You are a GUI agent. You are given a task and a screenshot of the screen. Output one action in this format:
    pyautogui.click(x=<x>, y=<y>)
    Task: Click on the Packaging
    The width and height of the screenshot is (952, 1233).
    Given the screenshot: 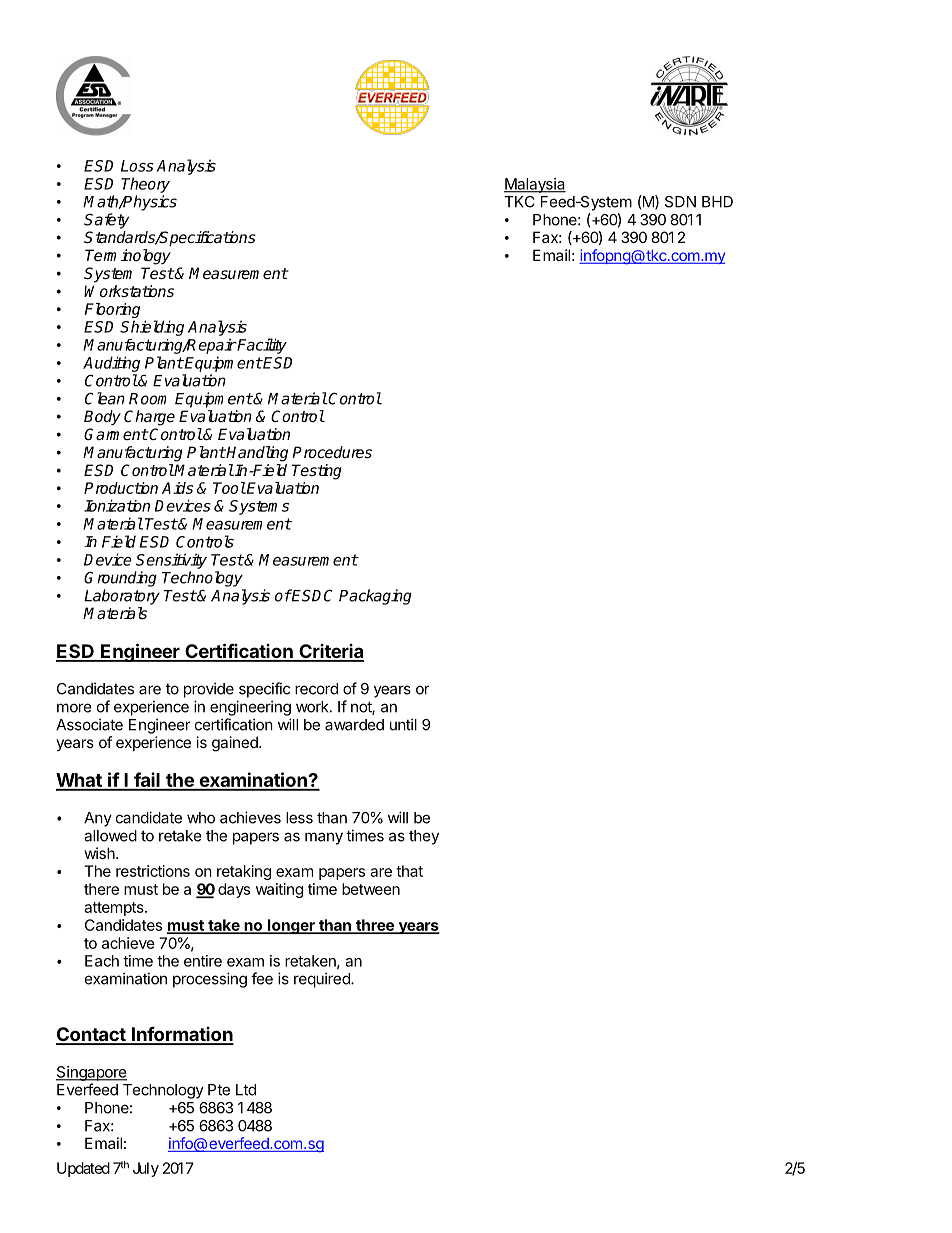 What is the action you would take?
    pyautogui.click(x=375, y=597)
